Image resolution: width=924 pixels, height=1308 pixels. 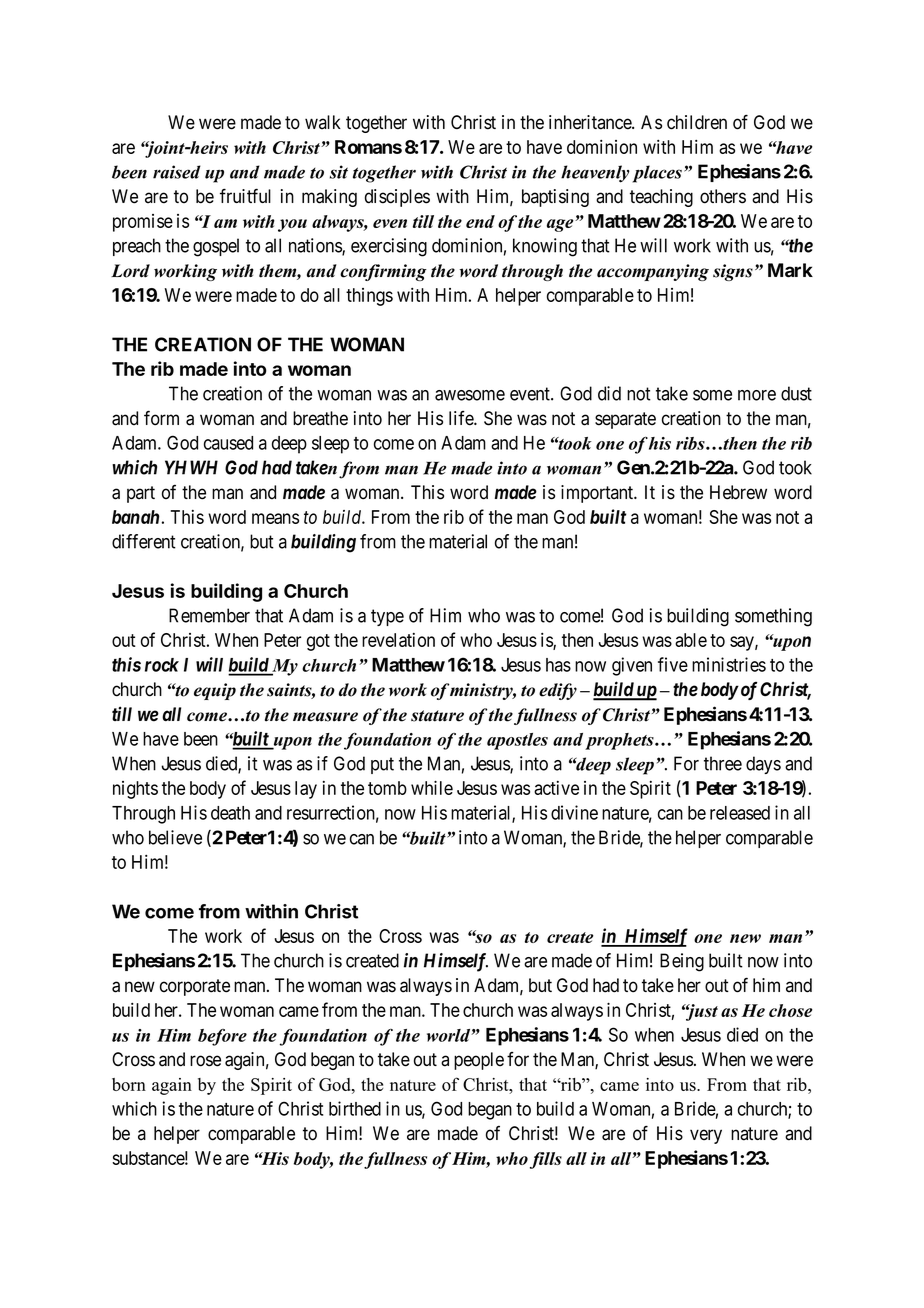 I want to click on Remember, so click(x=209, y=615).
